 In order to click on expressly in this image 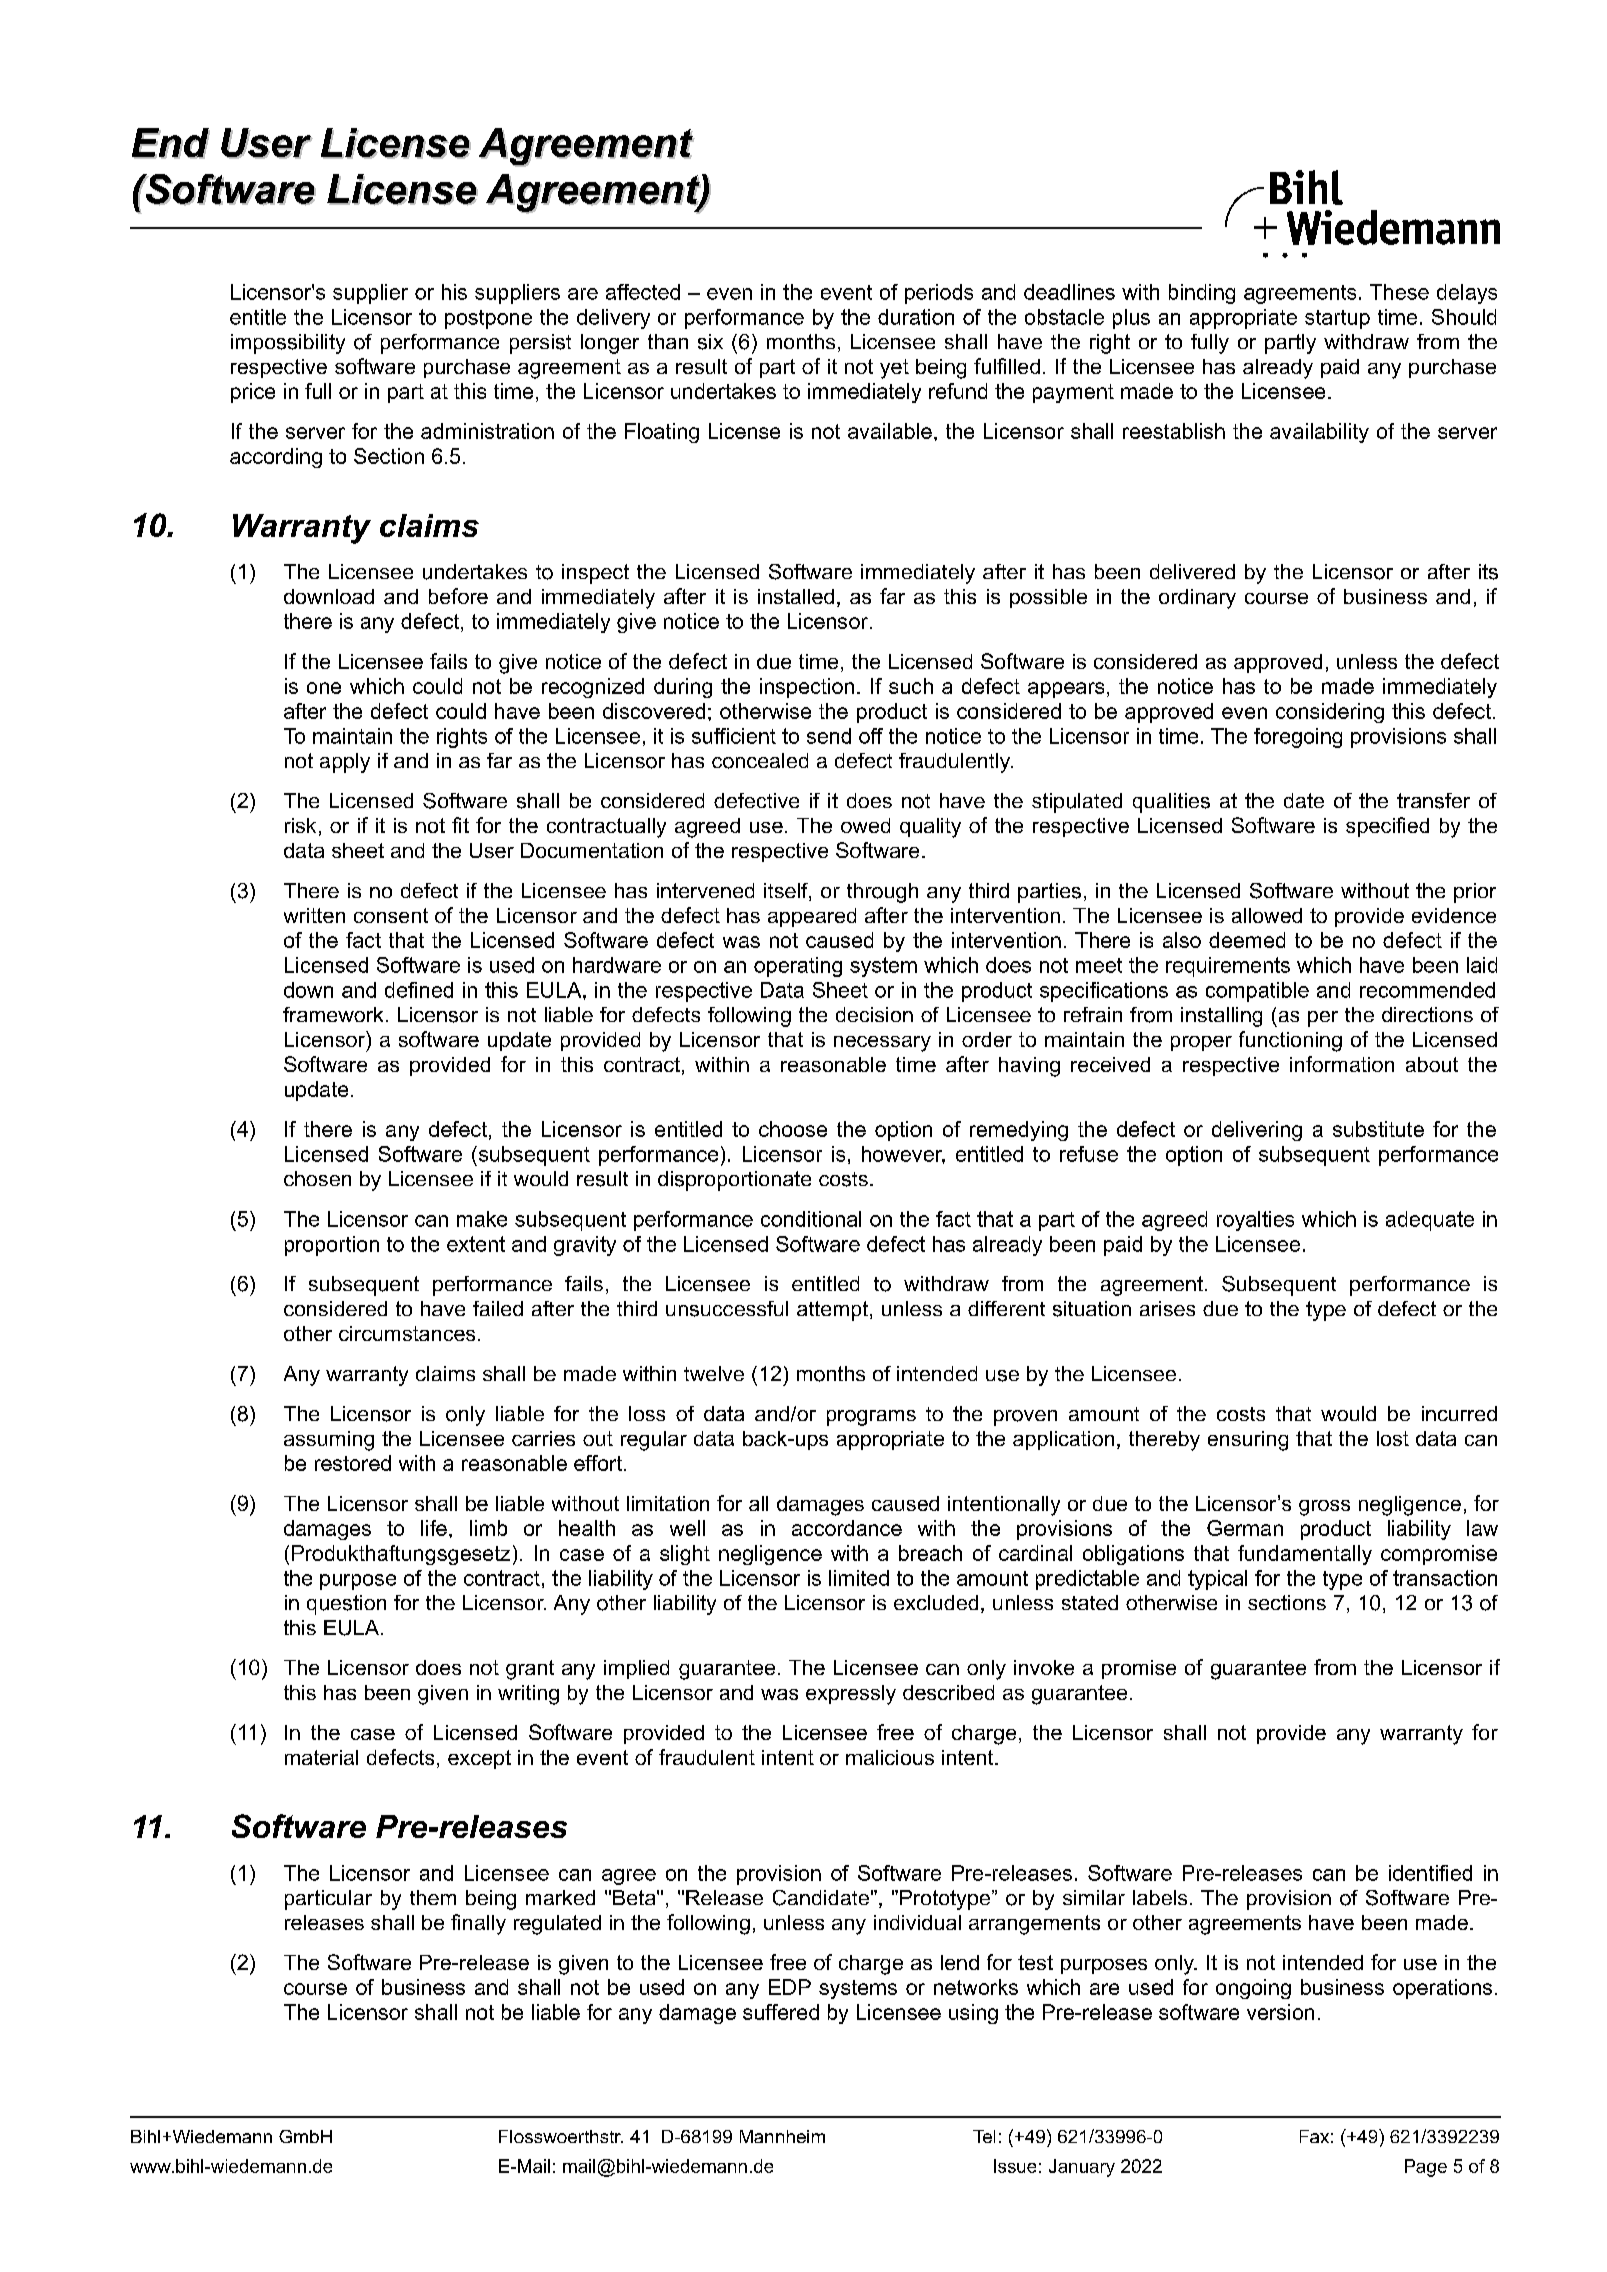, I will do `click(851, 1695)`.
